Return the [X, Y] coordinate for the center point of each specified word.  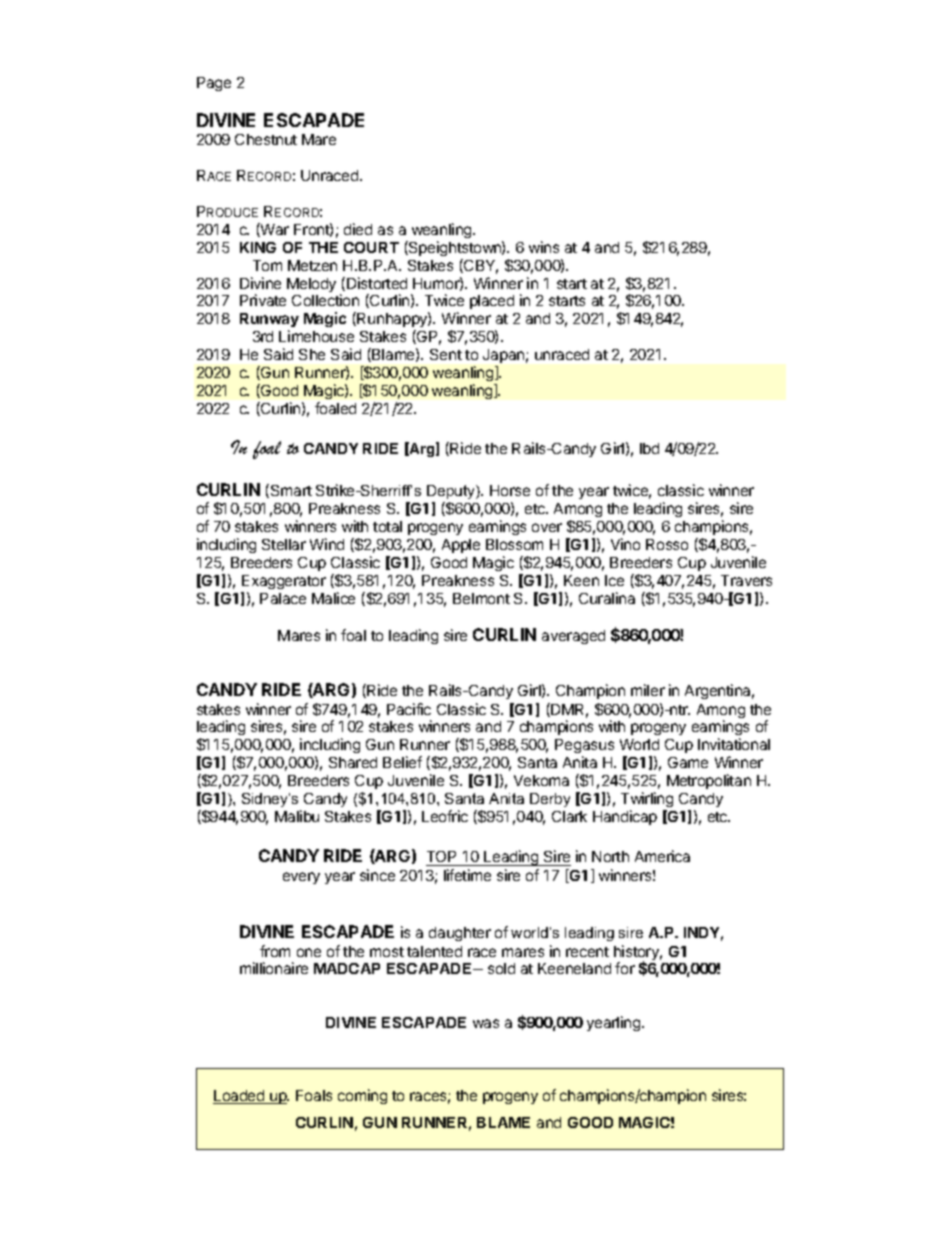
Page [214, 84]
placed [492, 302]
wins [544, 247]
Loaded [240, 1097]
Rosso [667, 544]
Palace [283, 598]
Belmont [481, 598]
